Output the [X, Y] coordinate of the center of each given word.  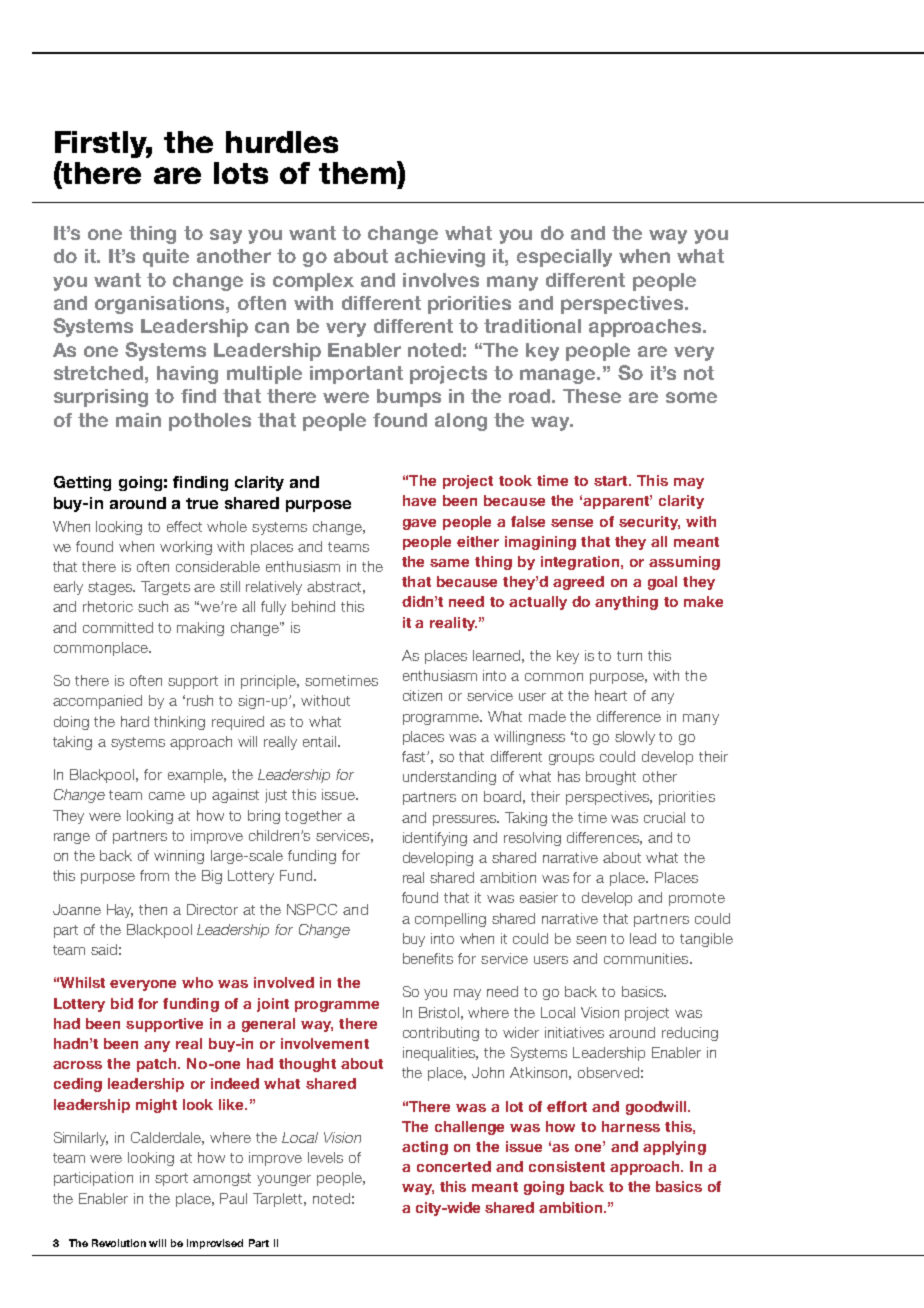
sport [171, 1179]
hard [135, 721]
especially [564, 258]
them [358, 172]
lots [241, 173]
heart [611, 695]
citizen [422, 695]
